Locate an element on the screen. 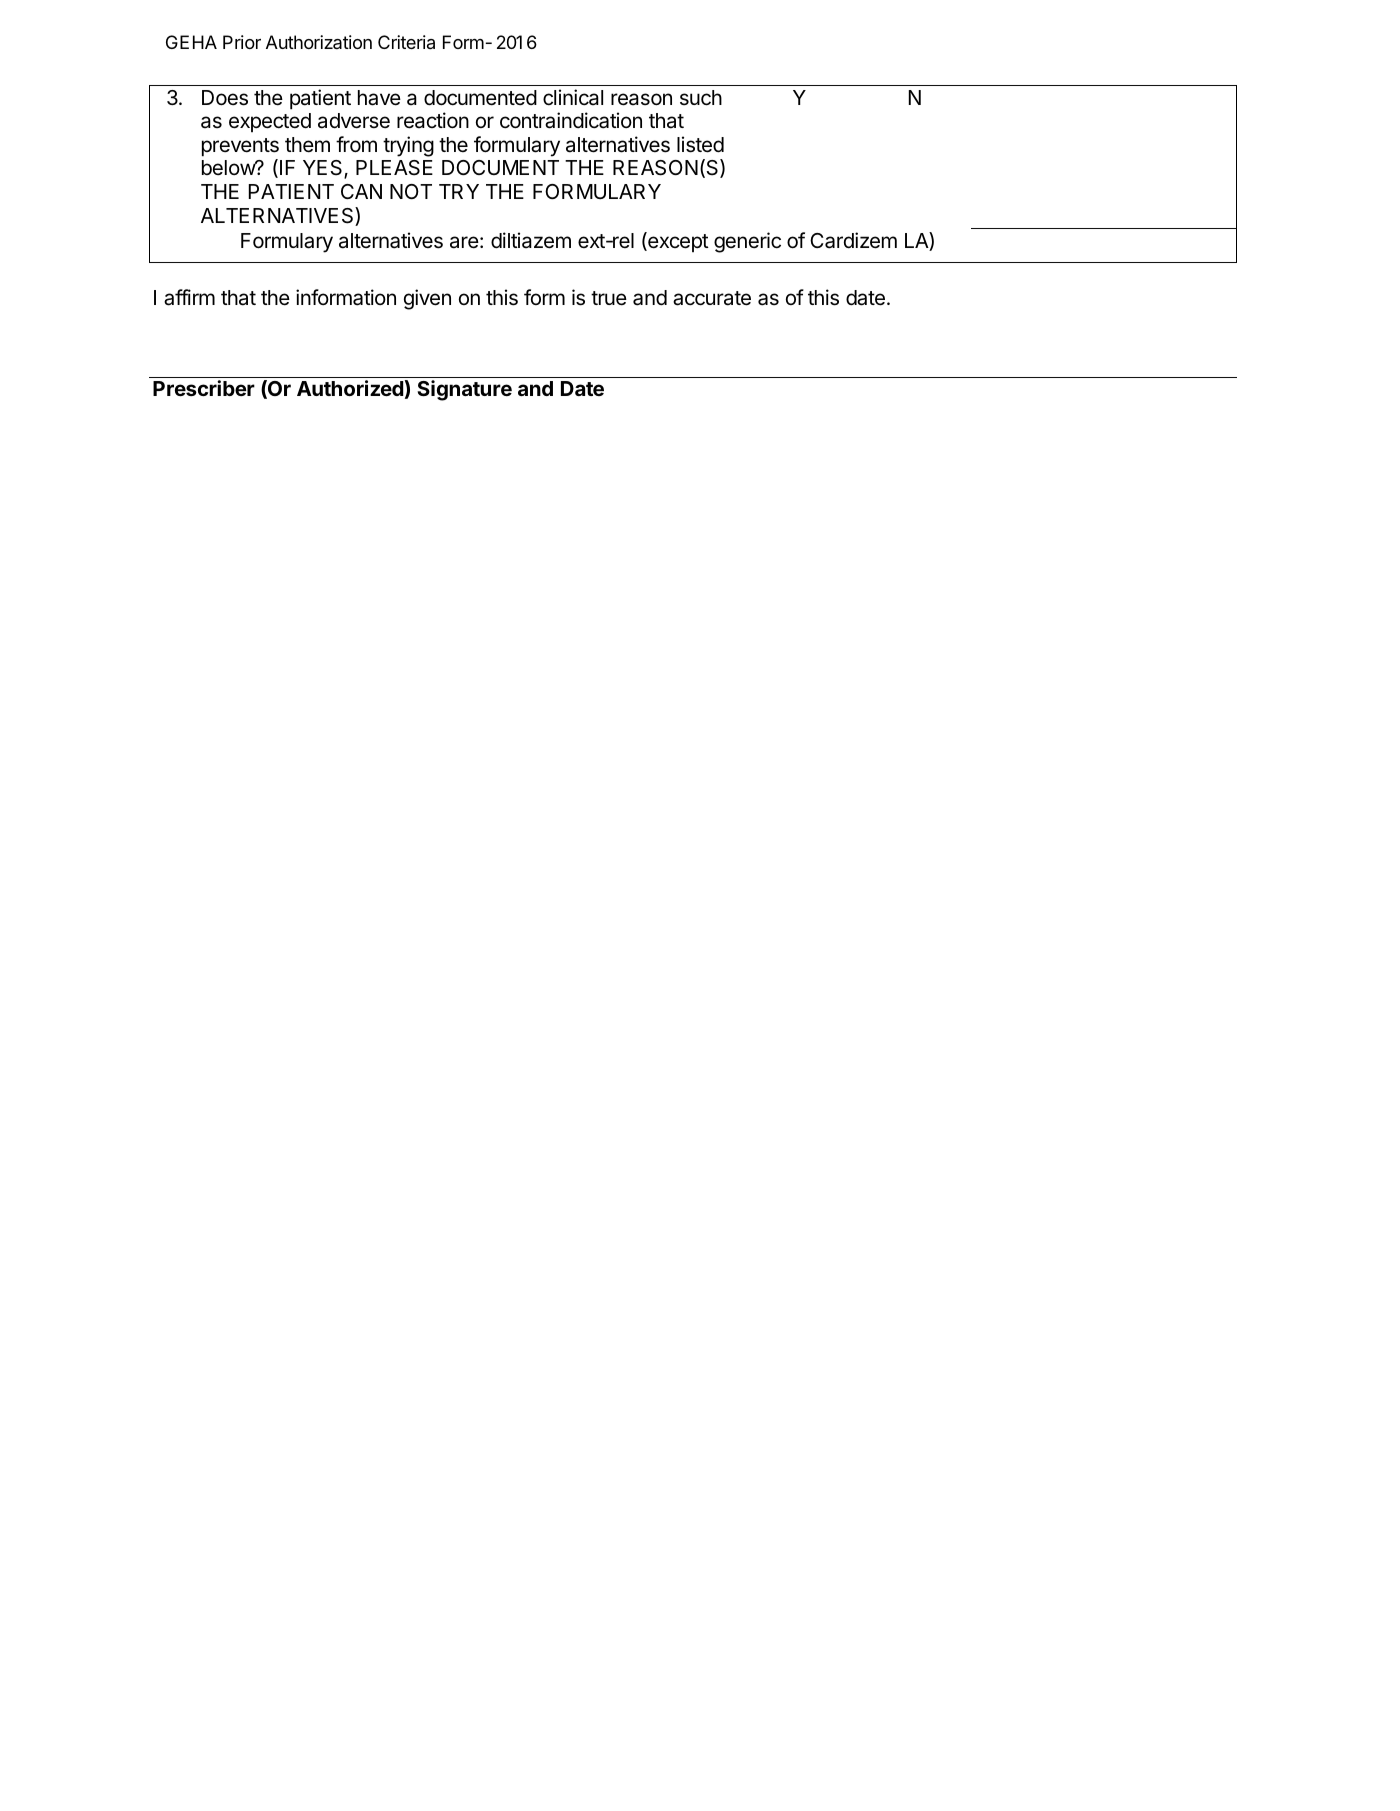  accurate is located at coordinates (712, 298).
